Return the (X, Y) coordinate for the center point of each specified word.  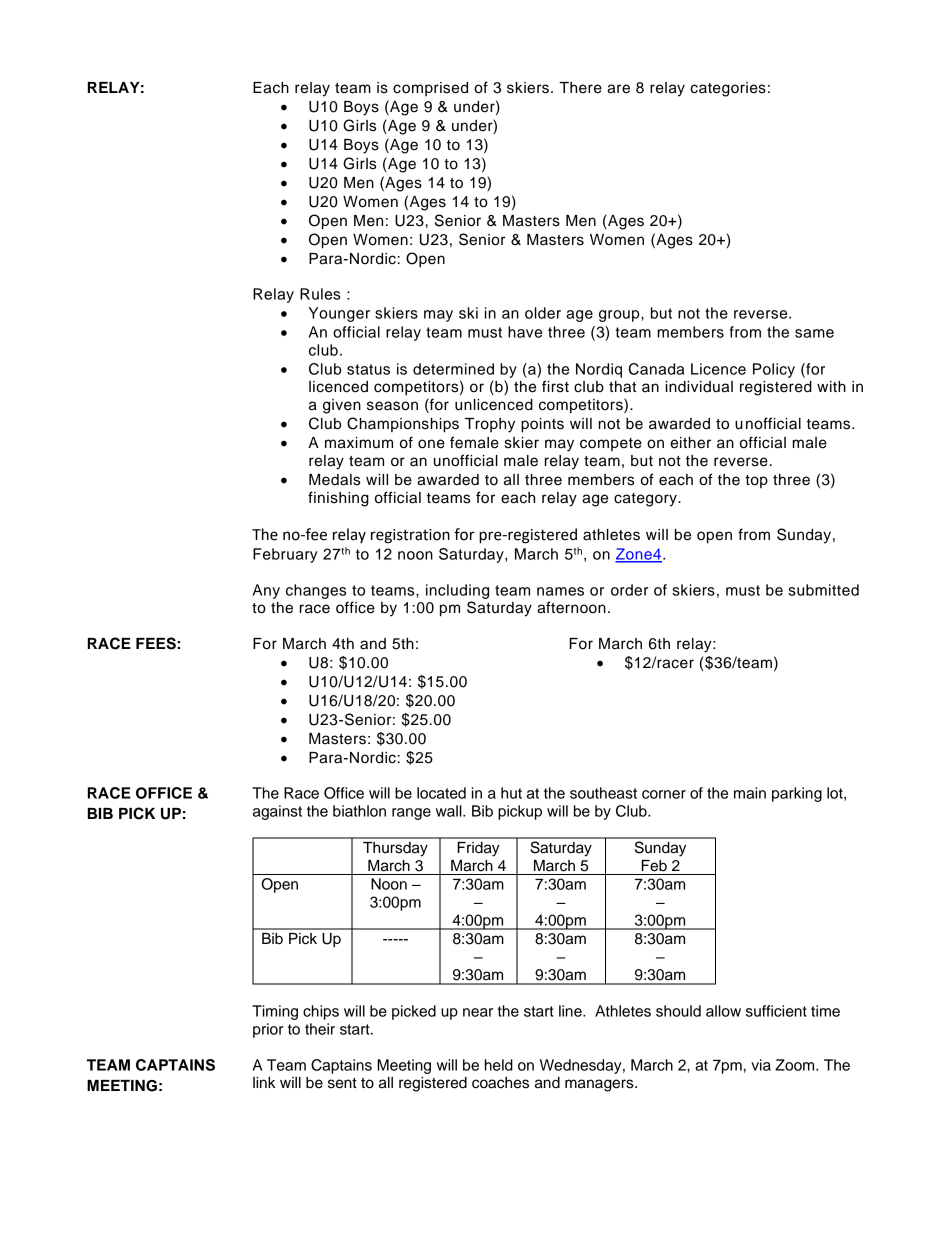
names (560, 591)
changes (316, 591)
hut (511, 793)
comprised (430, 89)
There (580, 88)
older (543, 313)
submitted (823, 590)
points (542, 425)
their (320, 1029)
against (277, 812)
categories (728, 89)
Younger (339, 314)
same (814, 333)
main (750, 793)
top (756, 481)
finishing (338, 499)
